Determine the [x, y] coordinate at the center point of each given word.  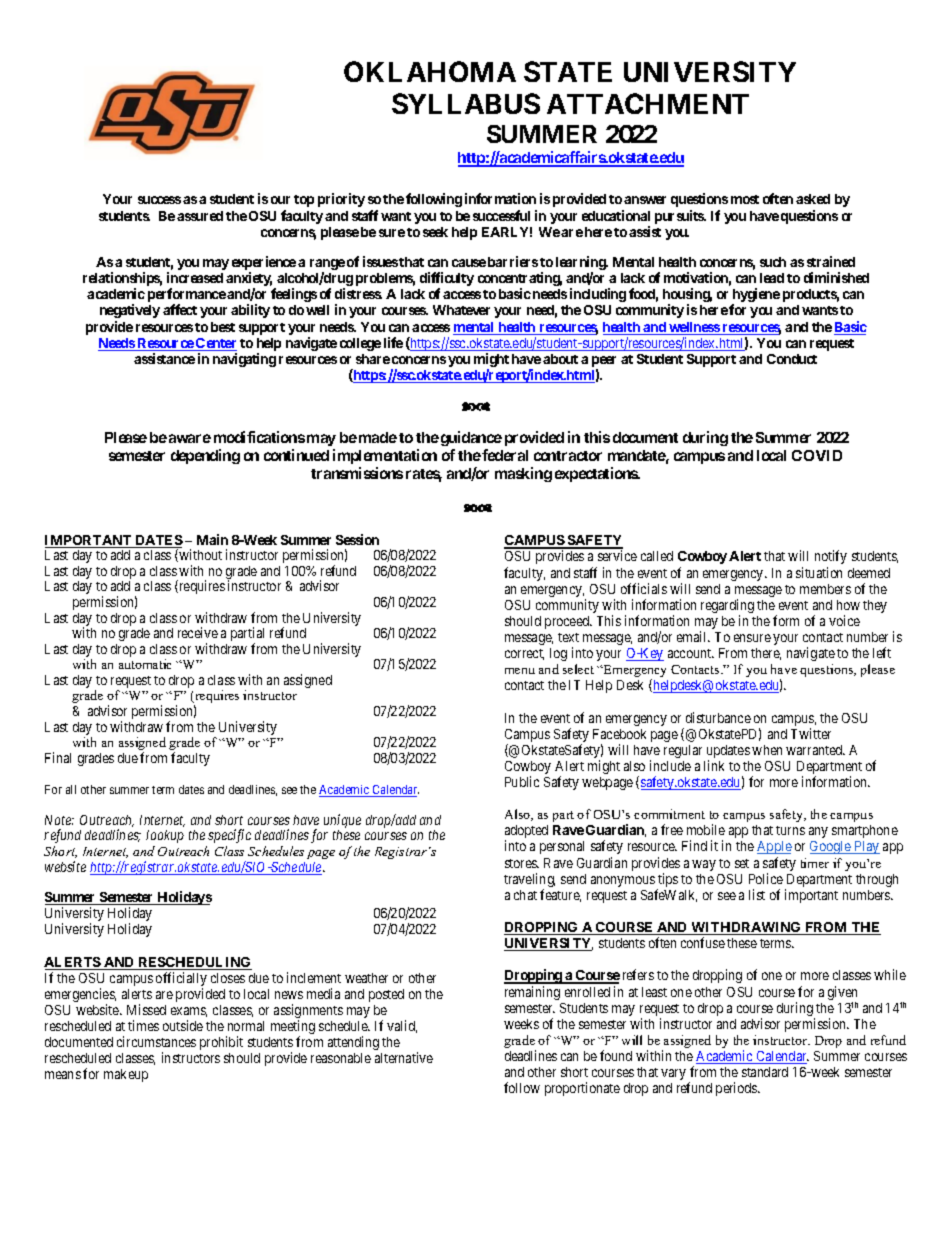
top [304, 201]
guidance [471, 440]
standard [765, 1072]
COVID [817, 455]
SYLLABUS [466, 103]
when [767, 750]
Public [522, 781]
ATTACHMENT [648, 103]
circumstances [156, 1041]
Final [58, 757]
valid [402, 1026]
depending [205, 456]
